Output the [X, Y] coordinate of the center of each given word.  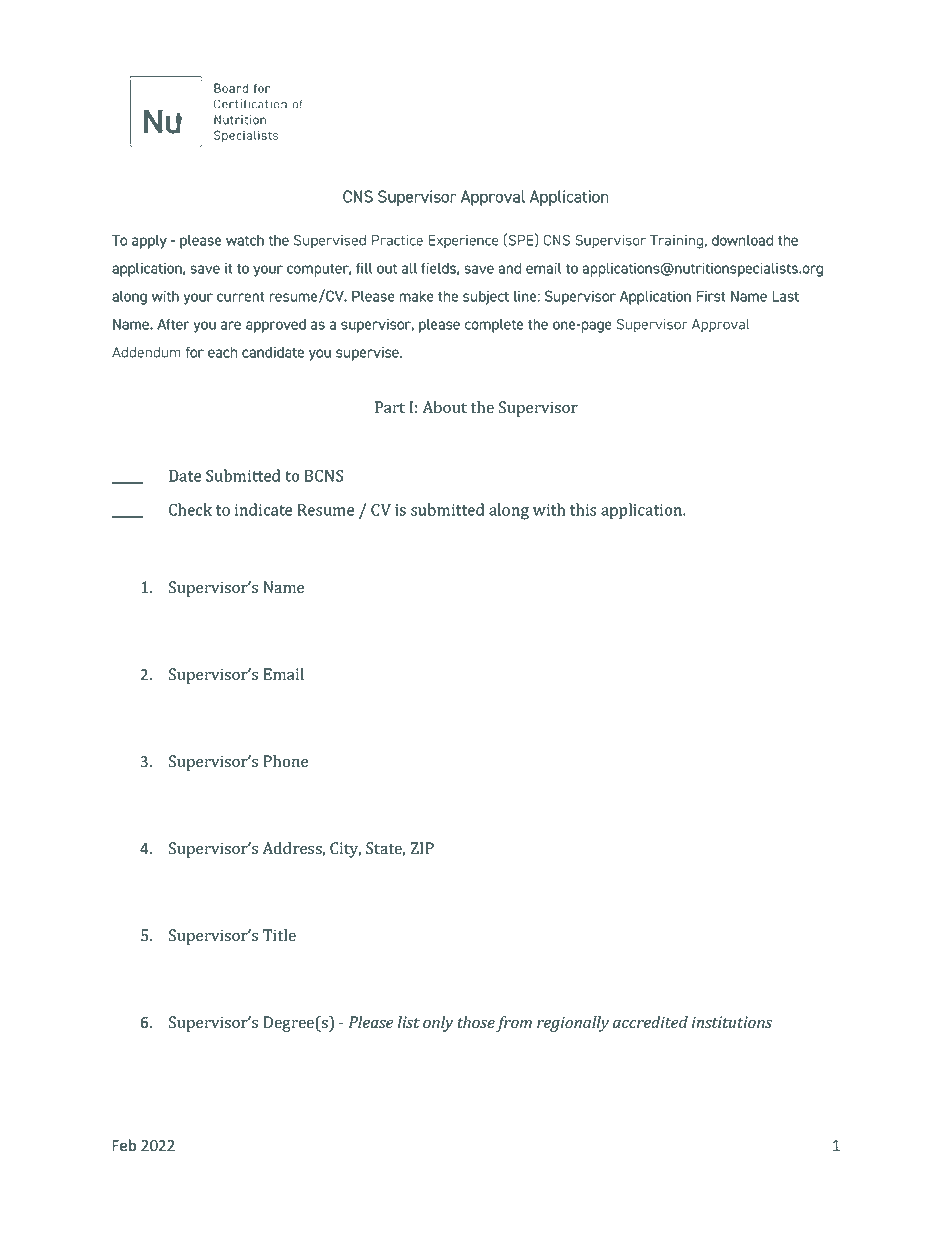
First [711, 296]
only [438, 1024]
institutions [732, 1022]
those [476, 1022]
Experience [464, 242]
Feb [124, 1145]
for [195, 352]
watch [245, 240]
